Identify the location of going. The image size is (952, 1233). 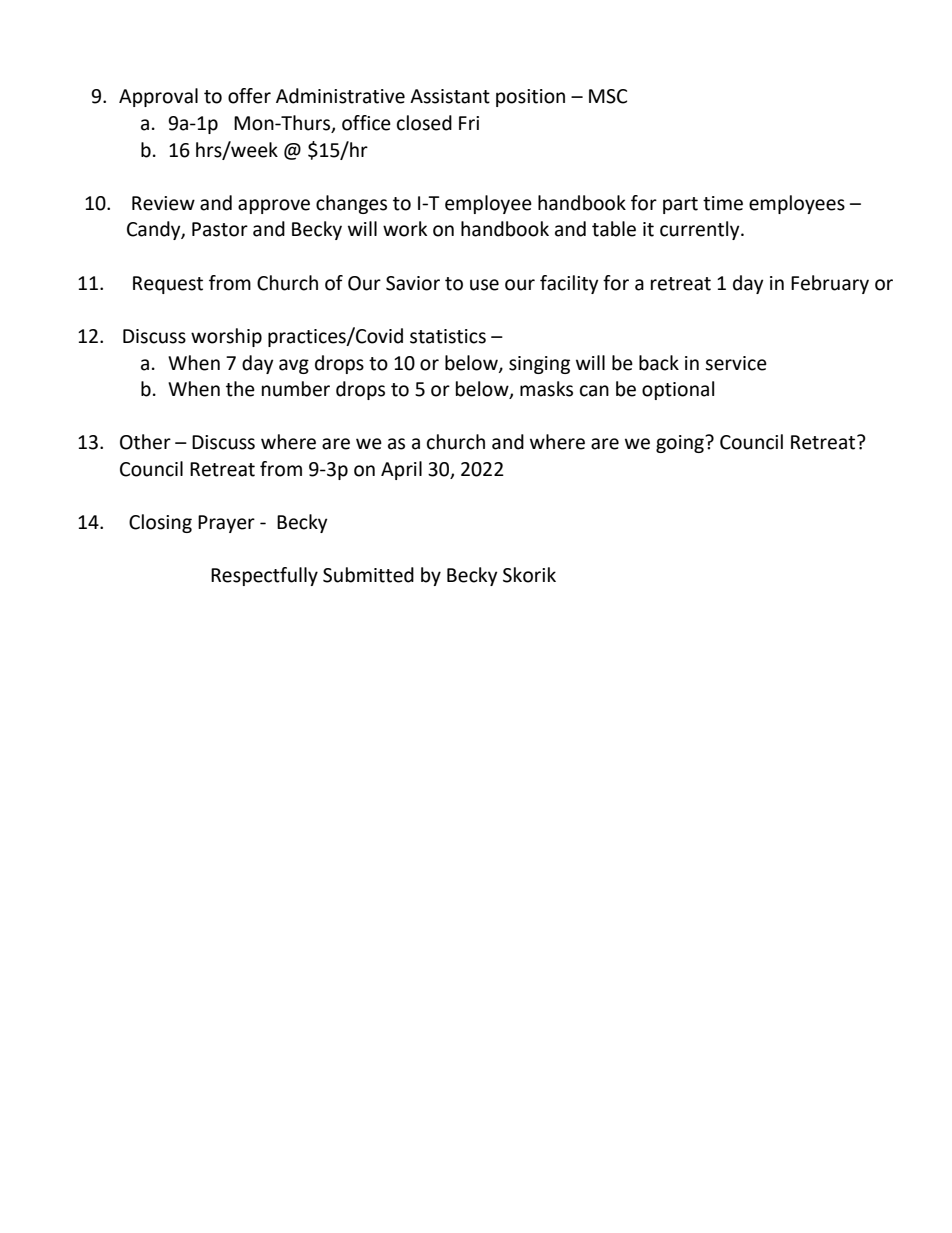
(681, 444).
